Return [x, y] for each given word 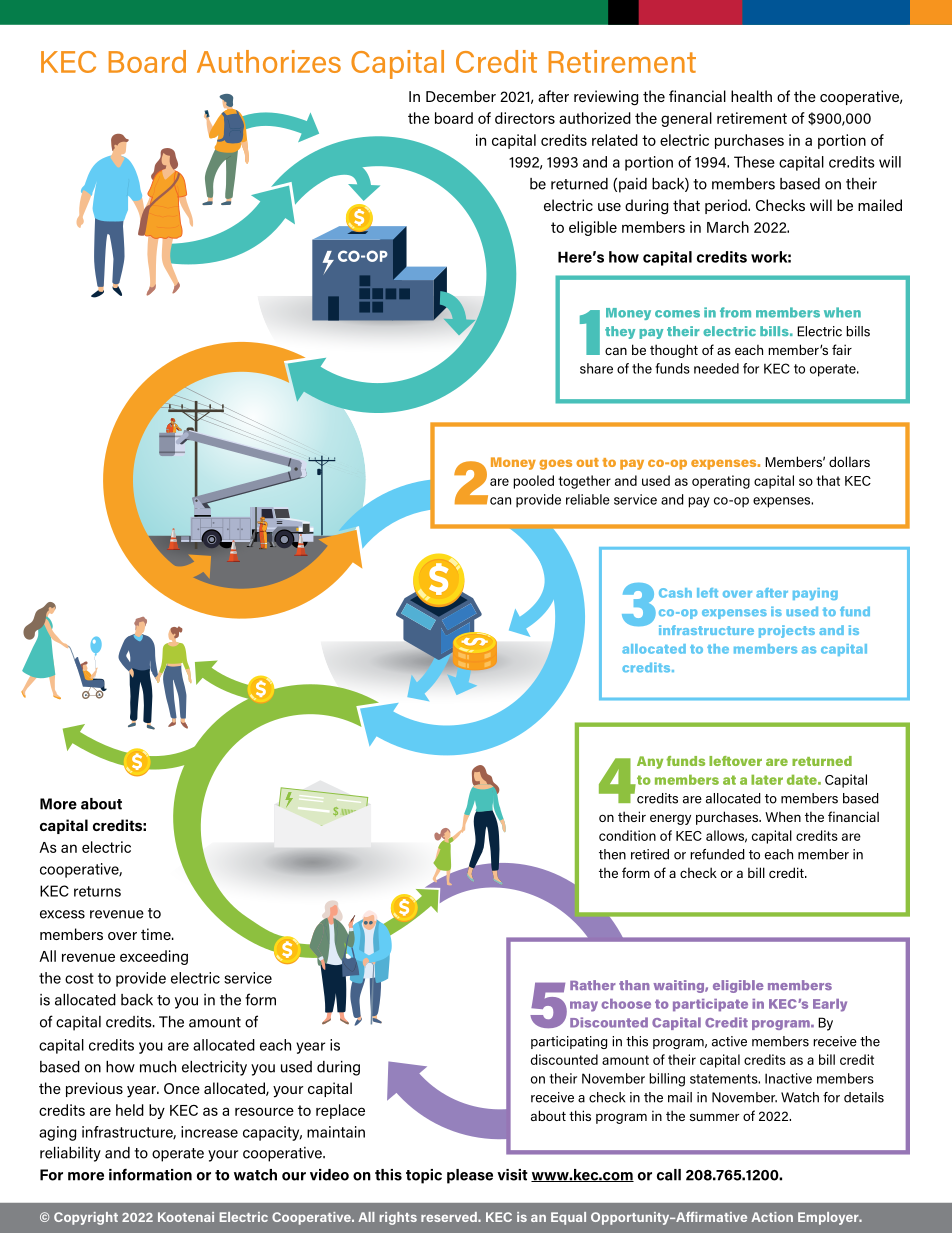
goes [555, 464]
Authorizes [269, 61]
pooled [533, 482]
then [612, 854]
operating [721, 482]
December [461, 96]
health [751, 96]
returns [97, 891]
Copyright [86, 1218]
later [767, 780]
